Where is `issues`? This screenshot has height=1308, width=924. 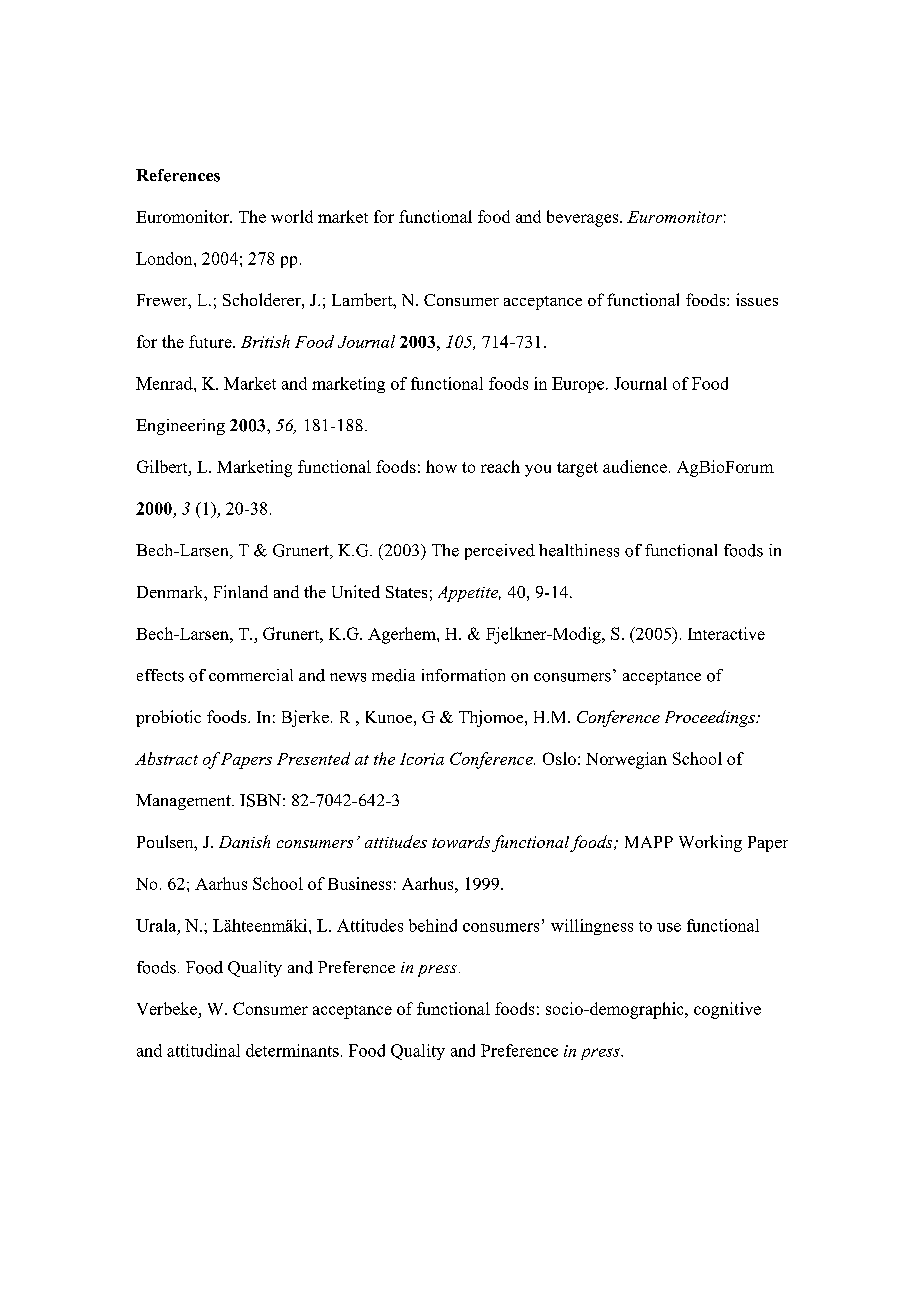 issues is located at coordinates (757, 299).
